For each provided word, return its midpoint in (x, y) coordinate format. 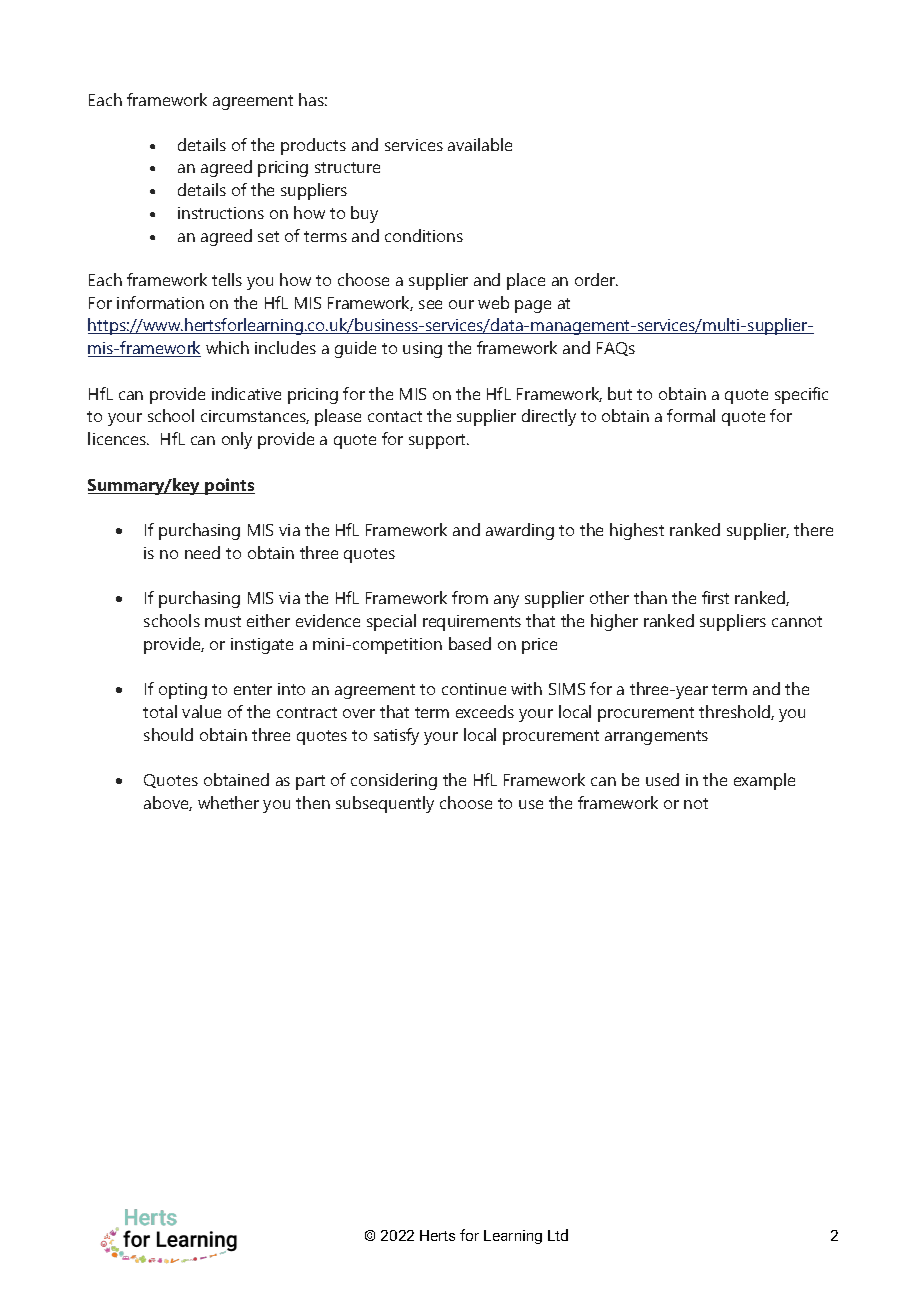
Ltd (558, 1235)
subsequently (385, 804)
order (596, 279)
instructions (221, 213)
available (480, 144)
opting (183, 691)
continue (474, 689)
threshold (735, 712)
